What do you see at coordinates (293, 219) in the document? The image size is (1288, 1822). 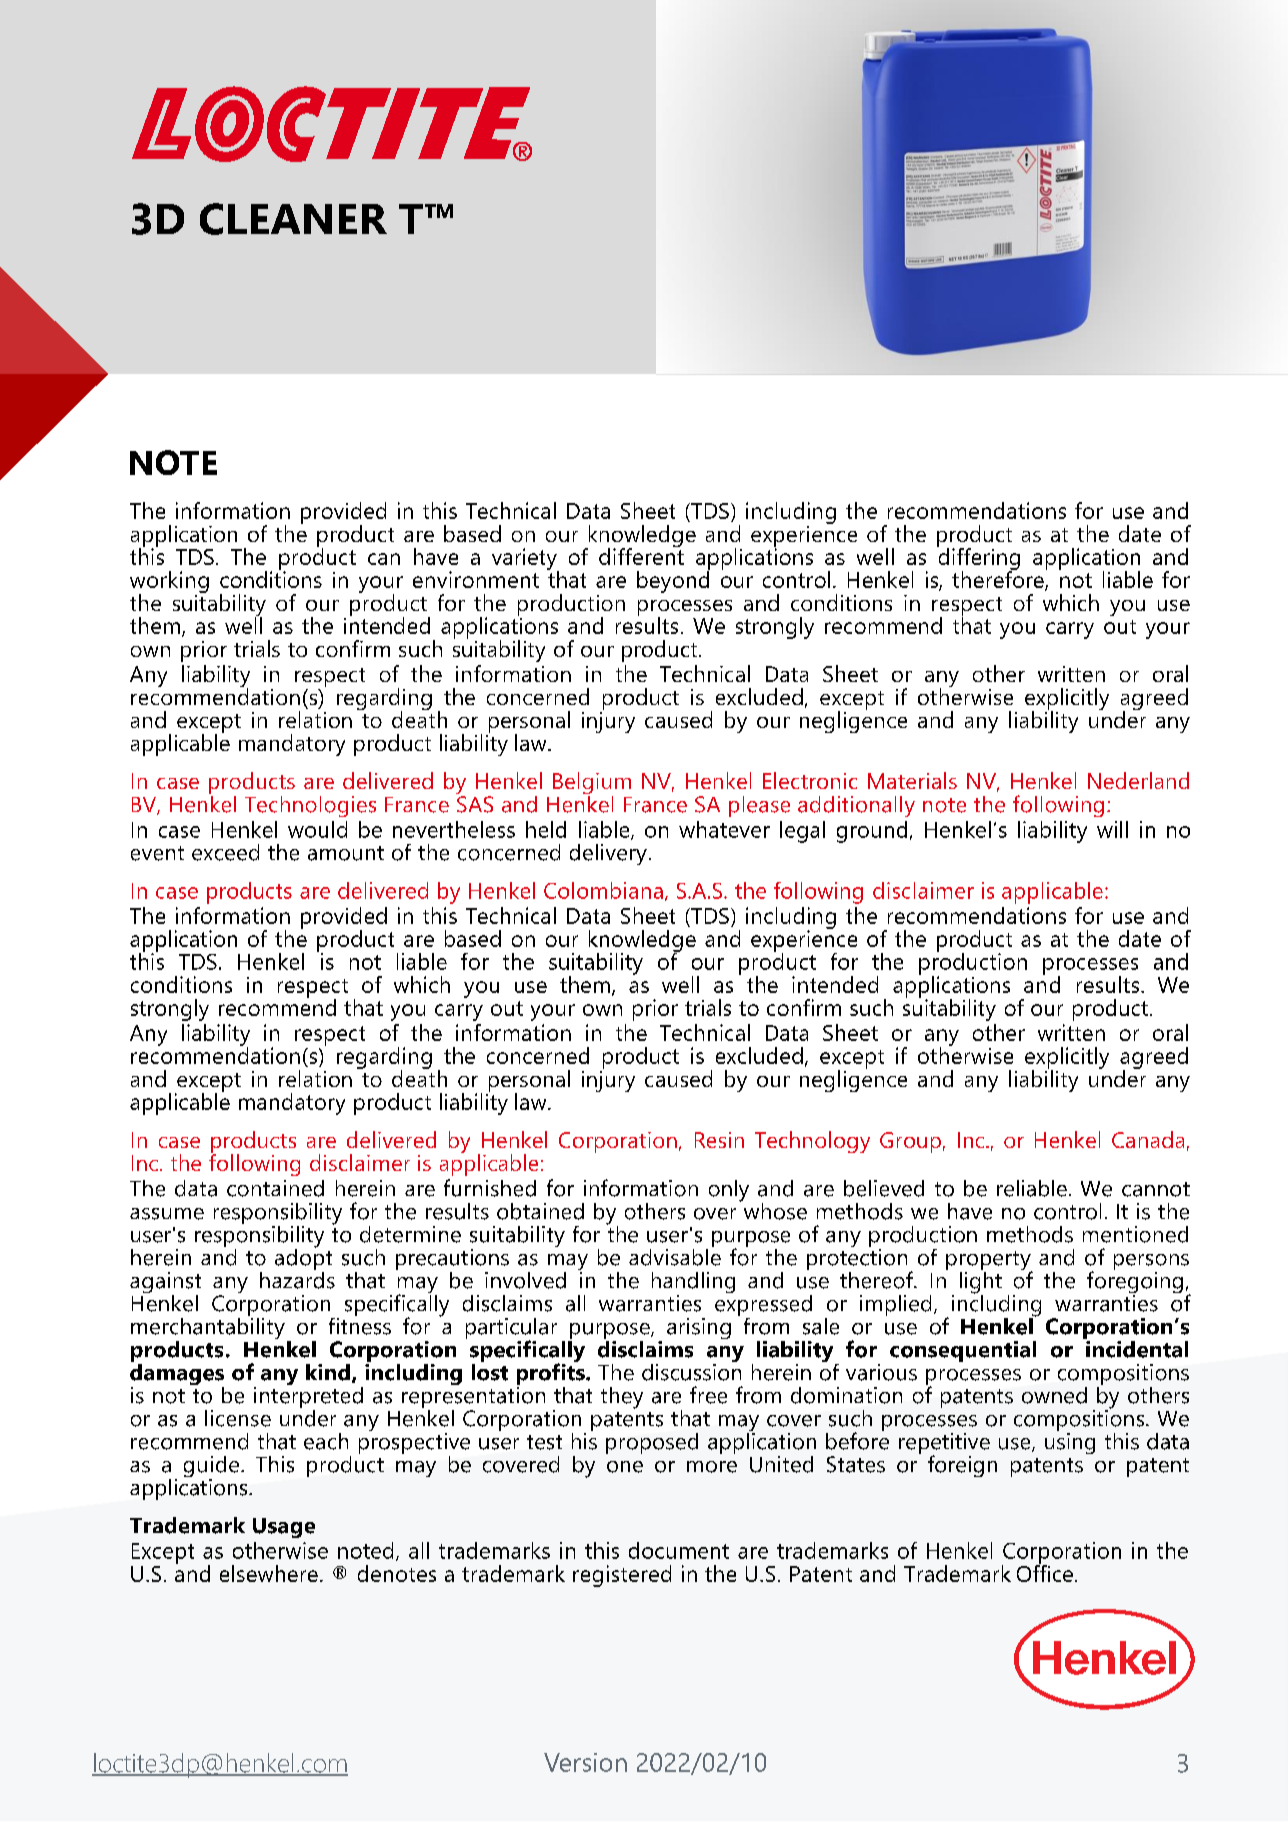 I see `CLEANER` at bounding box center [293, 219].
